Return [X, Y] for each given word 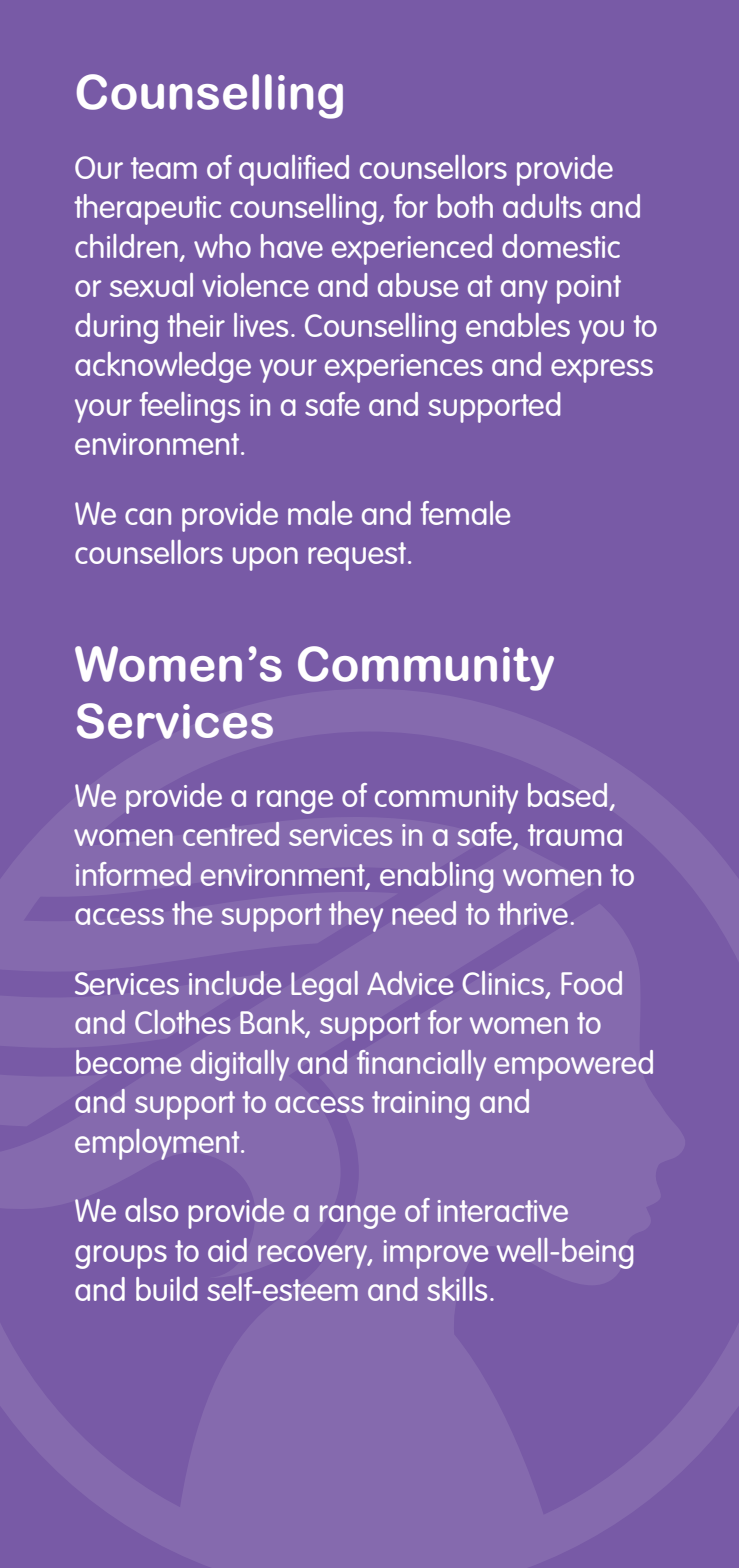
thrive [533, 913]
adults [542, 206]
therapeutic [147, 209]
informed [133, 874]
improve [436, 1254]
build [166, 1289]
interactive [503, 1211]
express [602, 371]
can [148, 516]
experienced [412, 249]
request [358, 556]
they [356, 916]
